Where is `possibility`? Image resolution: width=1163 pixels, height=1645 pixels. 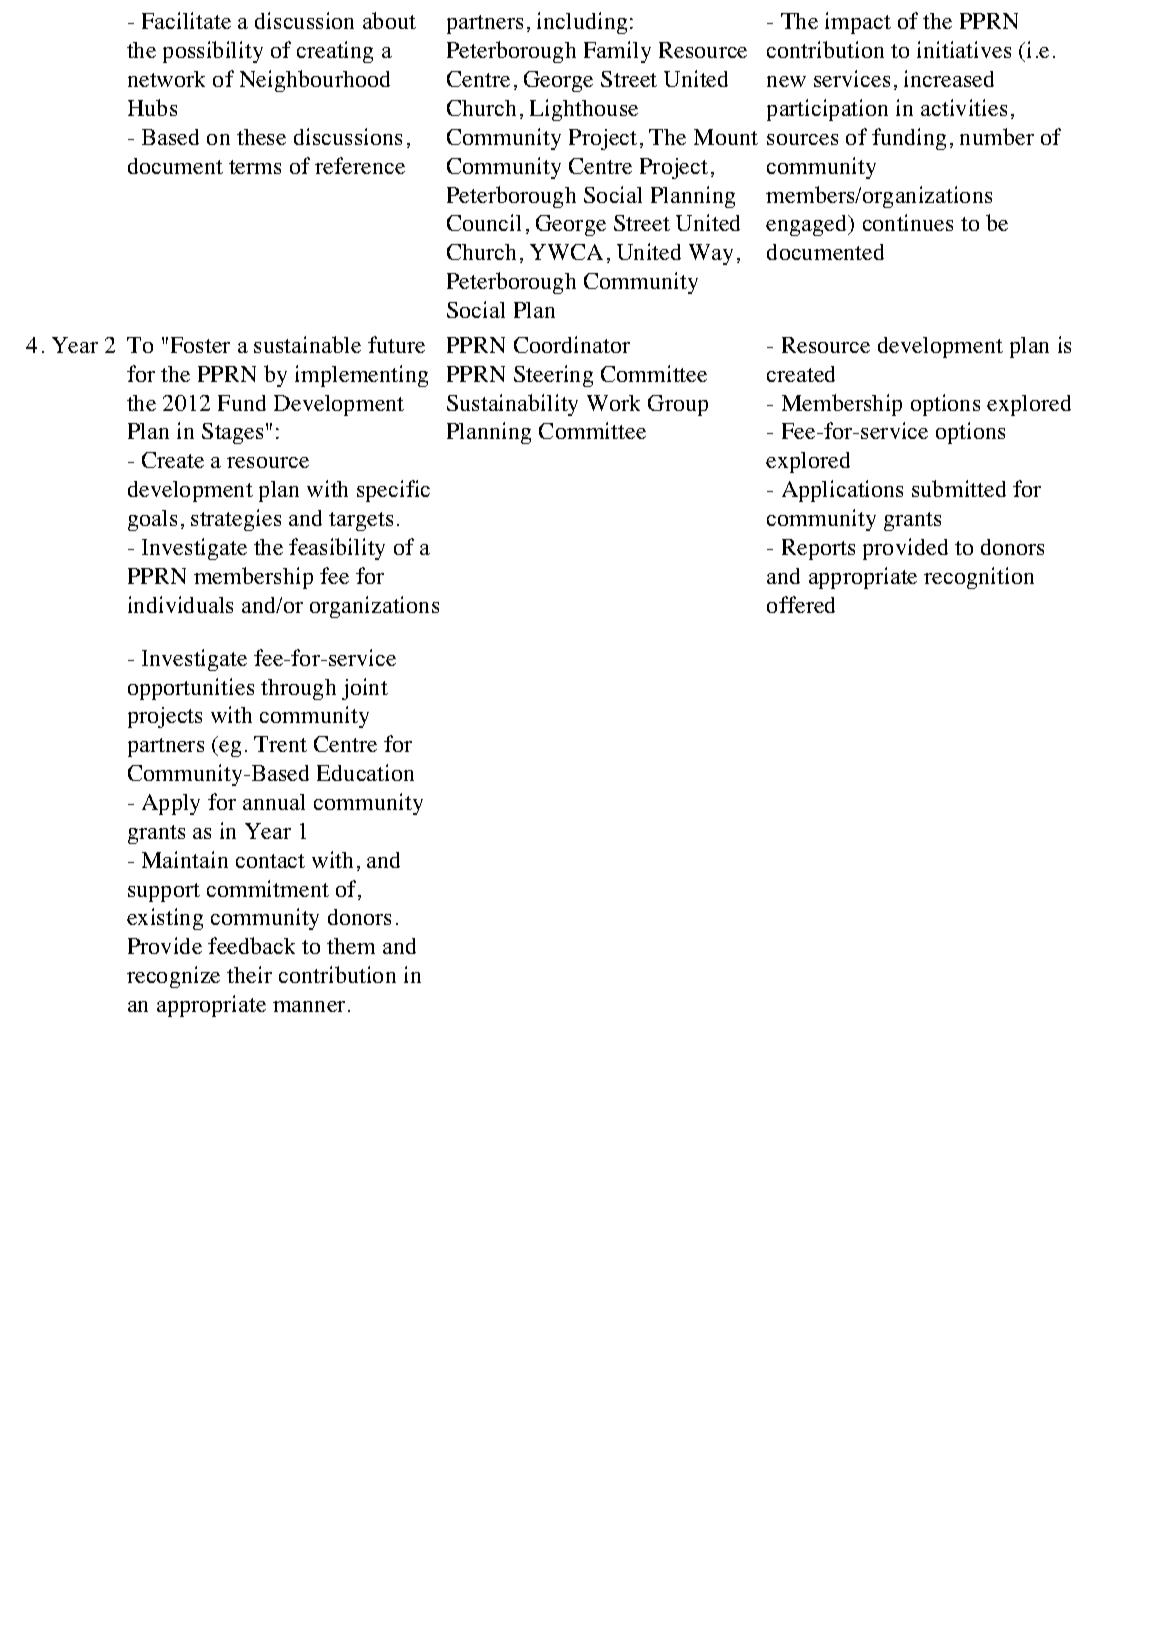
possibility is located at coordinates (213, 52).
